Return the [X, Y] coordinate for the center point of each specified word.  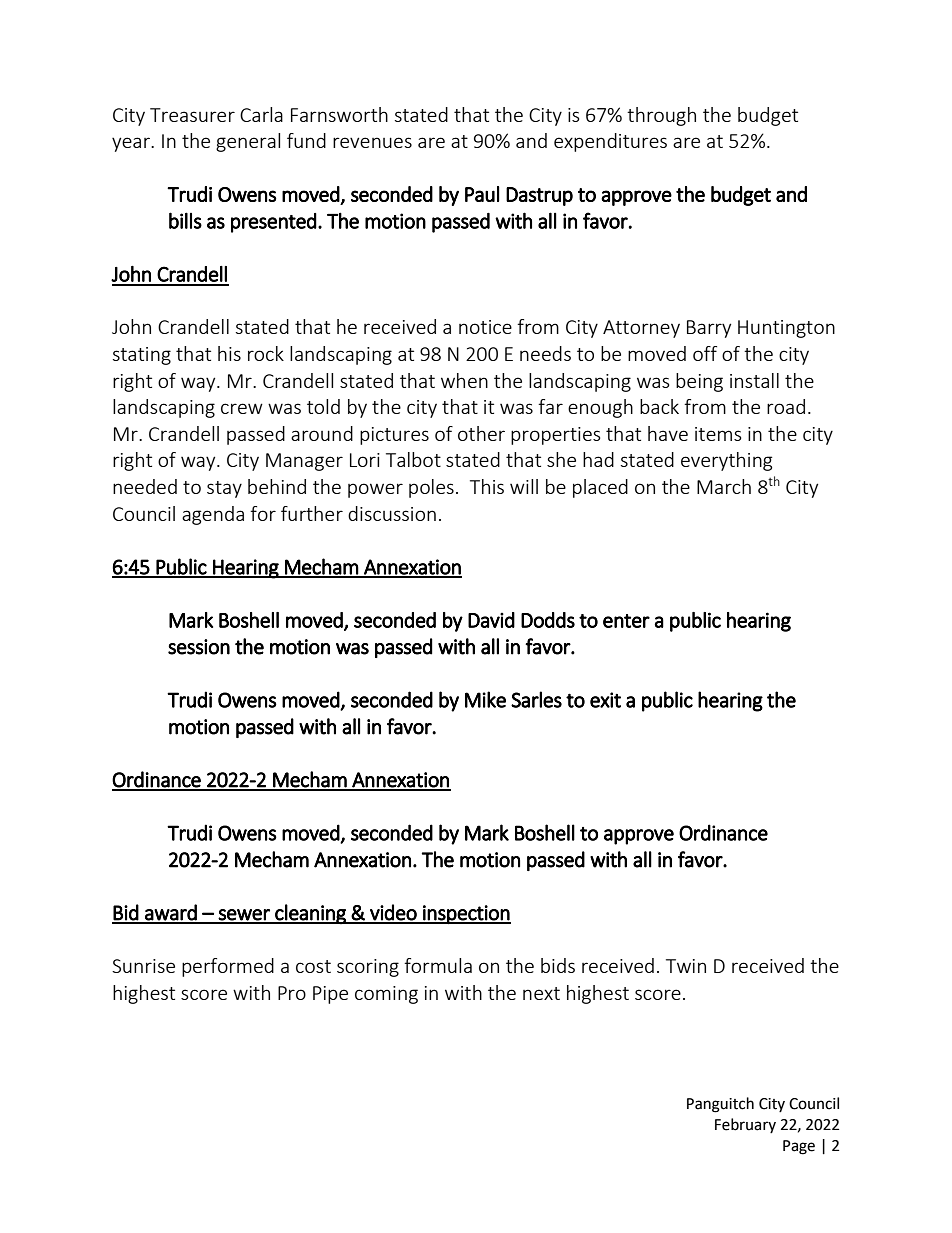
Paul [482, 194]
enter [626, 621]
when [464, 380]
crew [242, 408]
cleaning [310, 914]
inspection [466, 914]
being [699, 382]
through [661, 116]
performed [228, 967]
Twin [686, 966]
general [248, 142]
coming [386, 995]
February [745, 1125]
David [491, 620]
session [199, 647]
